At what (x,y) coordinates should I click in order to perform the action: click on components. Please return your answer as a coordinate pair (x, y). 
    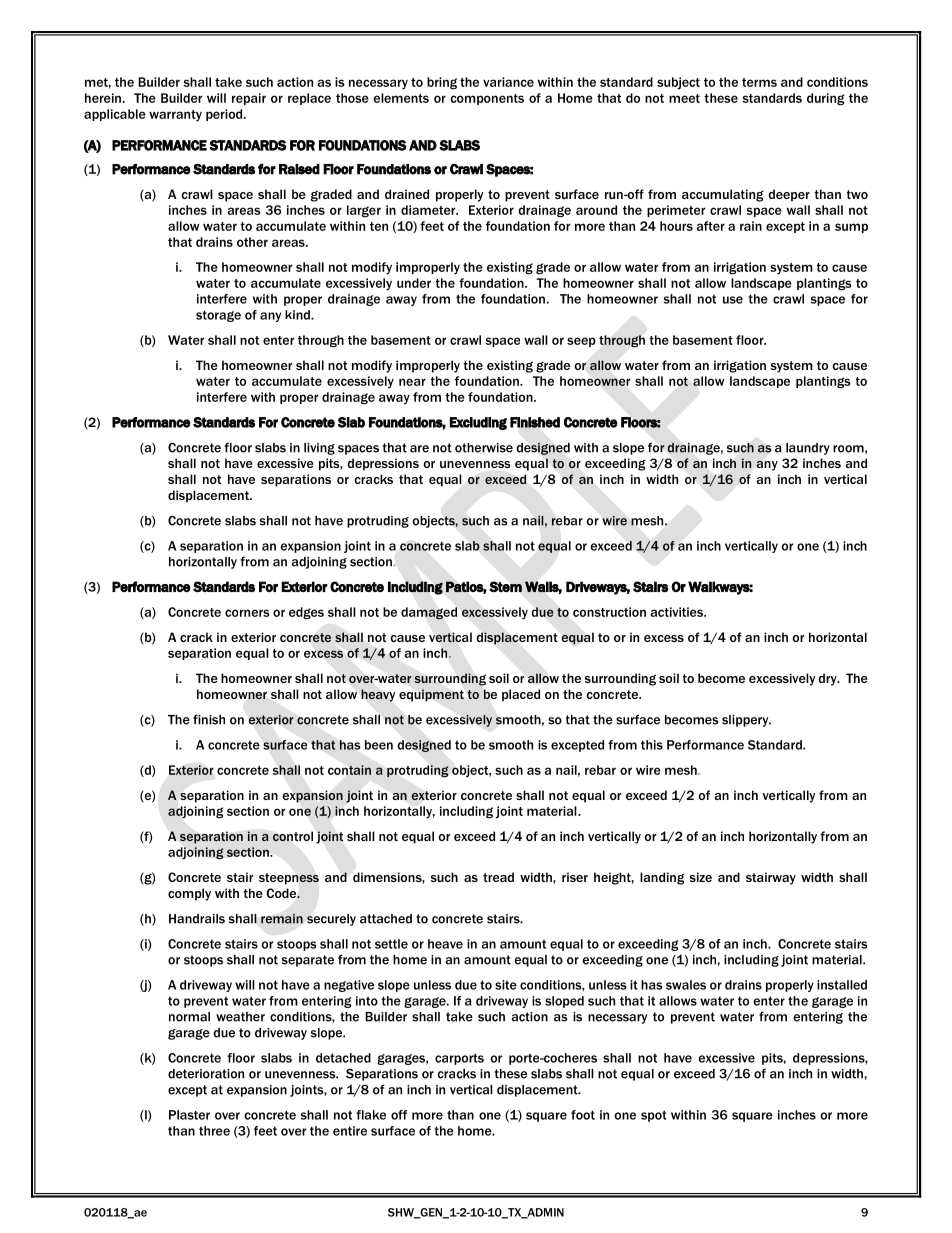
    Looking at the image, I should click on (487, 99).
